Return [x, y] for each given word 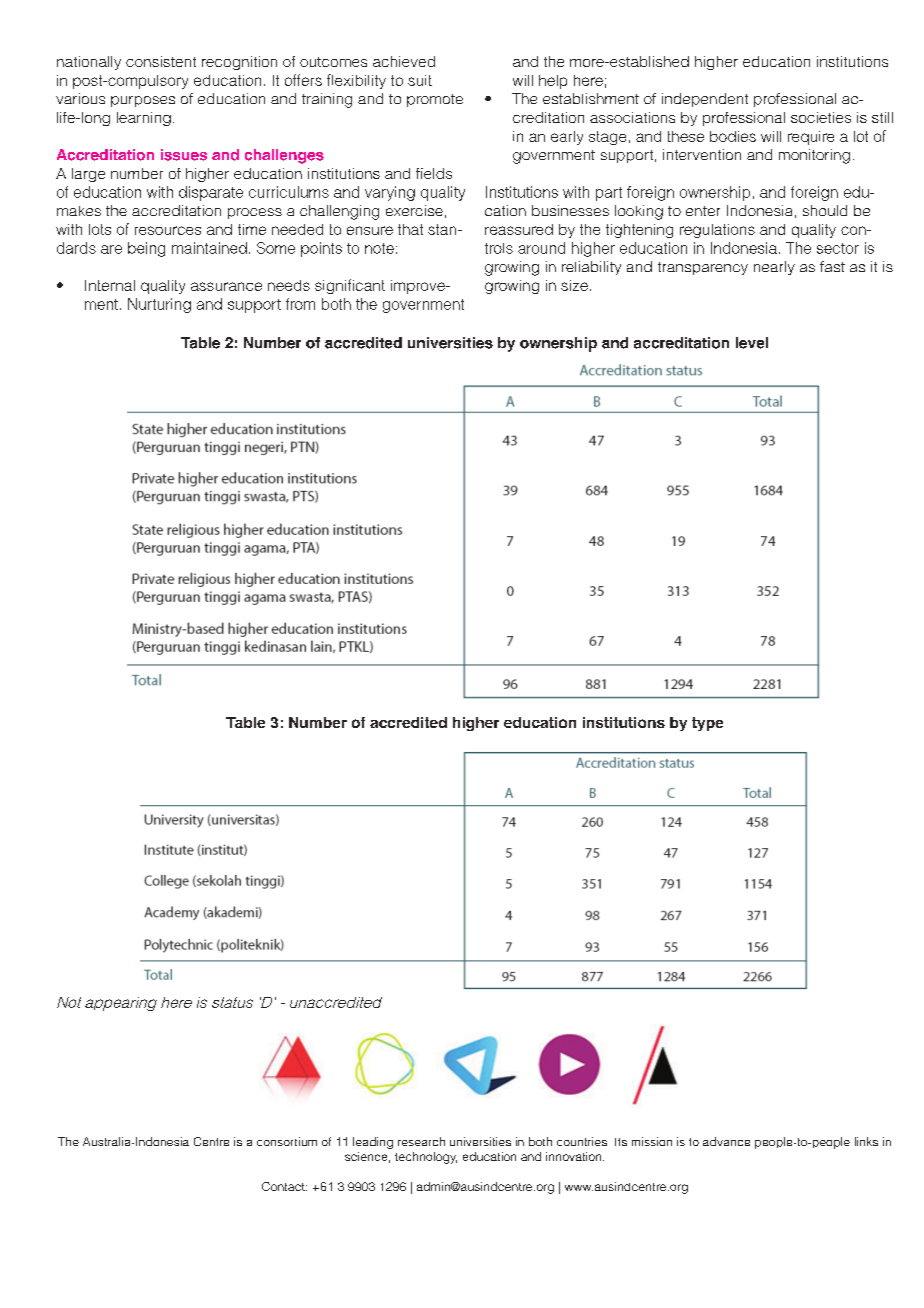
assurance [226, 286]
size [574, 285]
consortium [287, 1141]
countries [582, 1141]
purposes [143, 101]
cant [370, 285]
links [866, 1141]
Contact [284, 1186]
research [421, 1141]
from [300, 304]
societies [821, 117]
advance [726, 1141]
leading [373, 1143]
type [707, 724]
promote [435, 100]
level [752, 343]
